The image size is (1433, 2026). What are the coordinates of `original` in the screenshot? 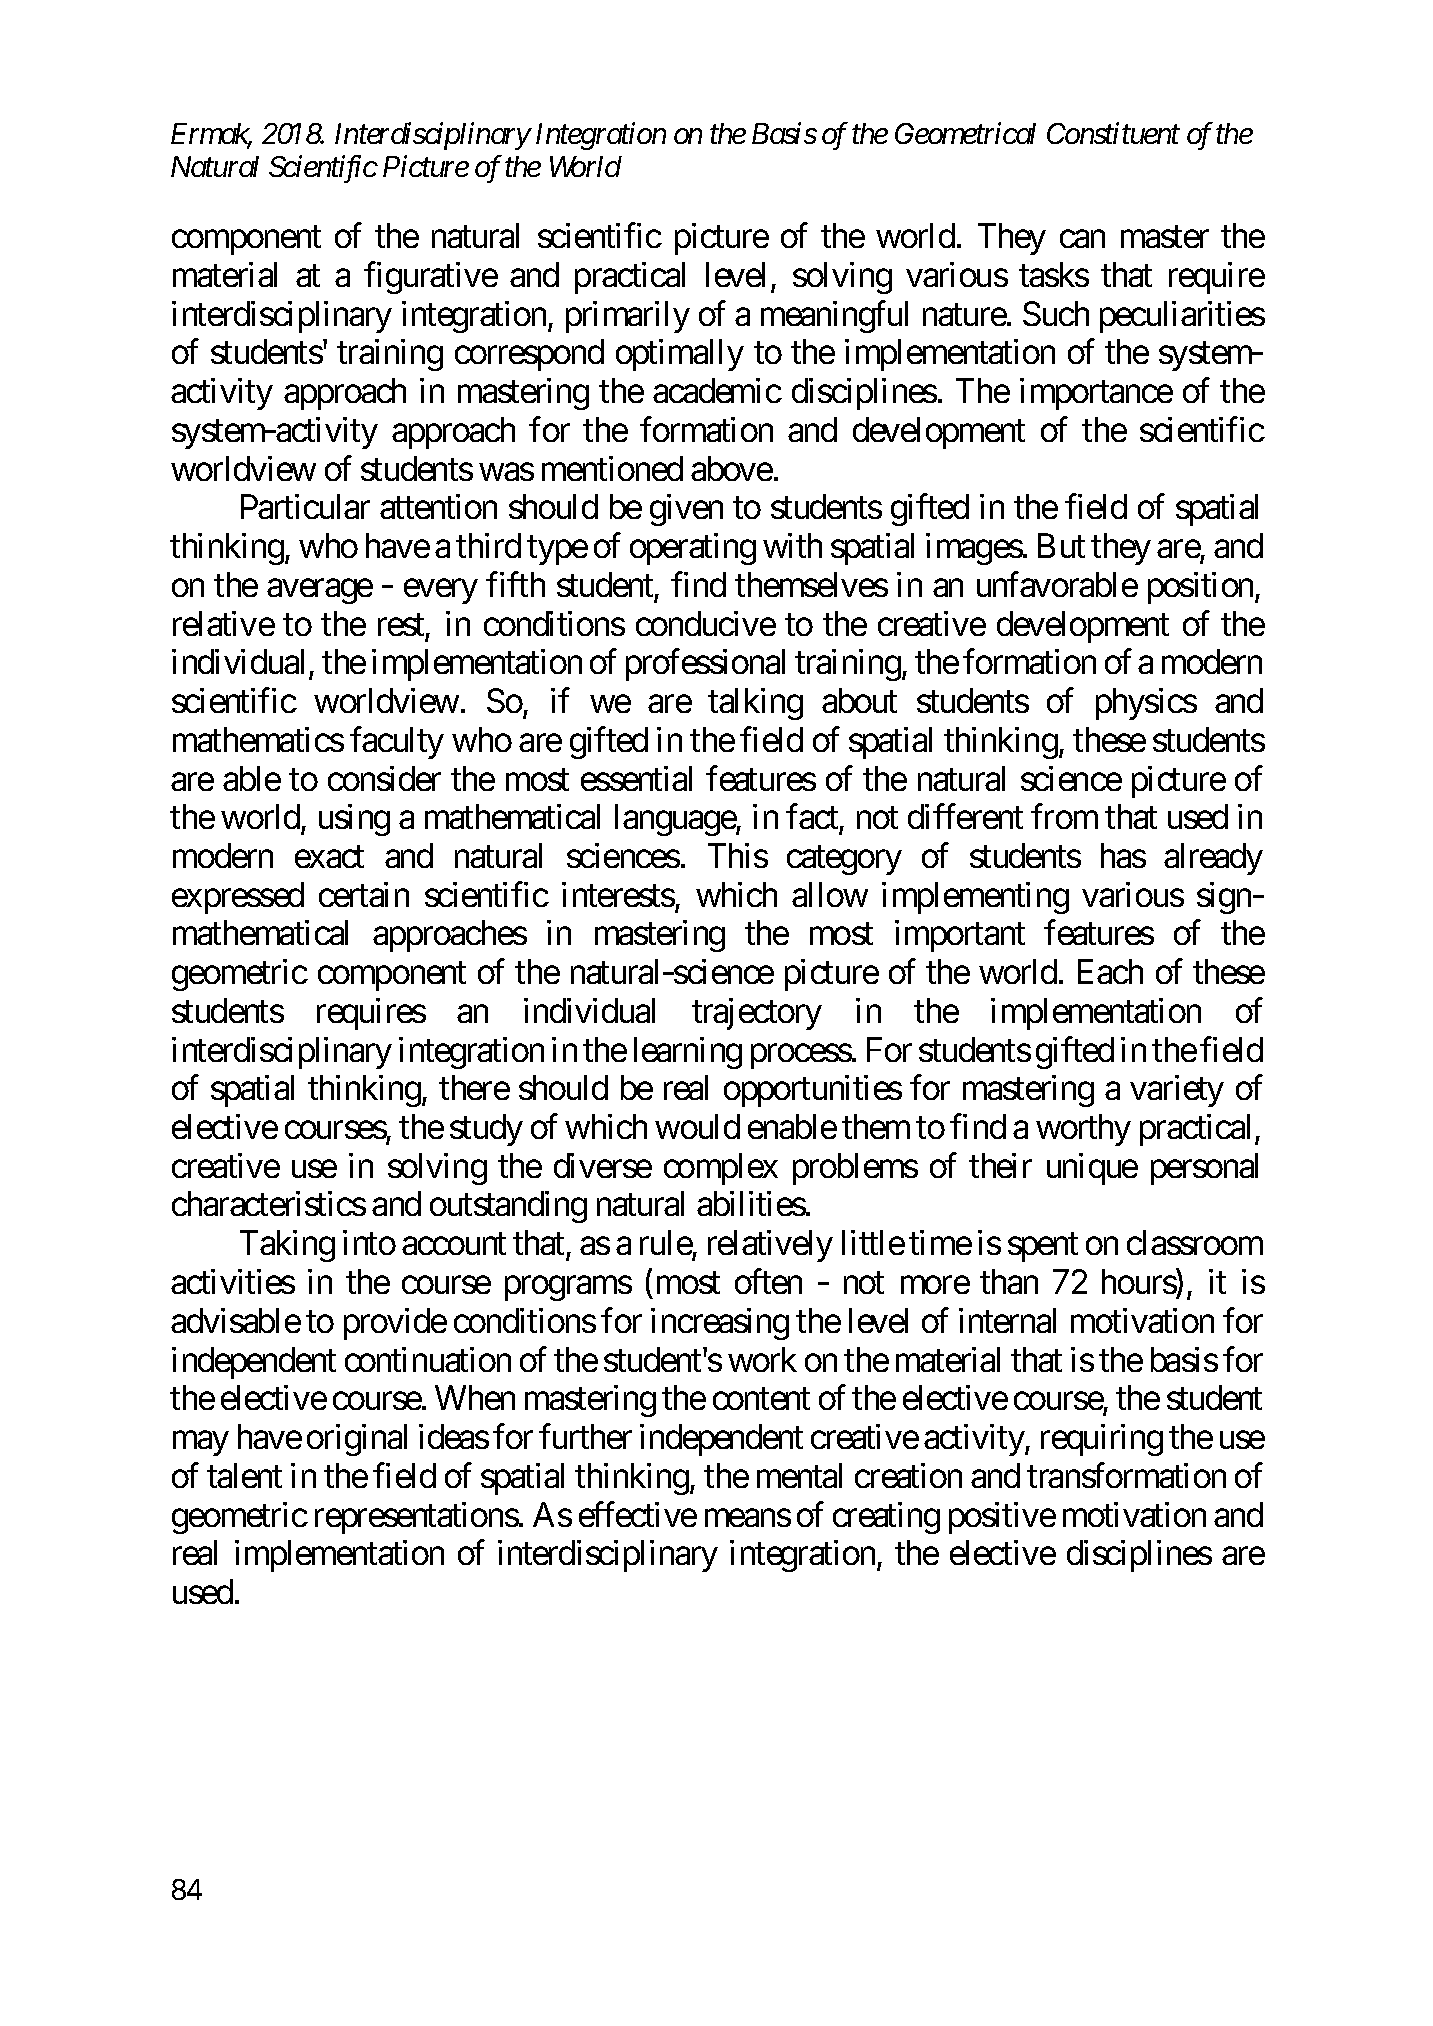 It's located at (357, 1440).
